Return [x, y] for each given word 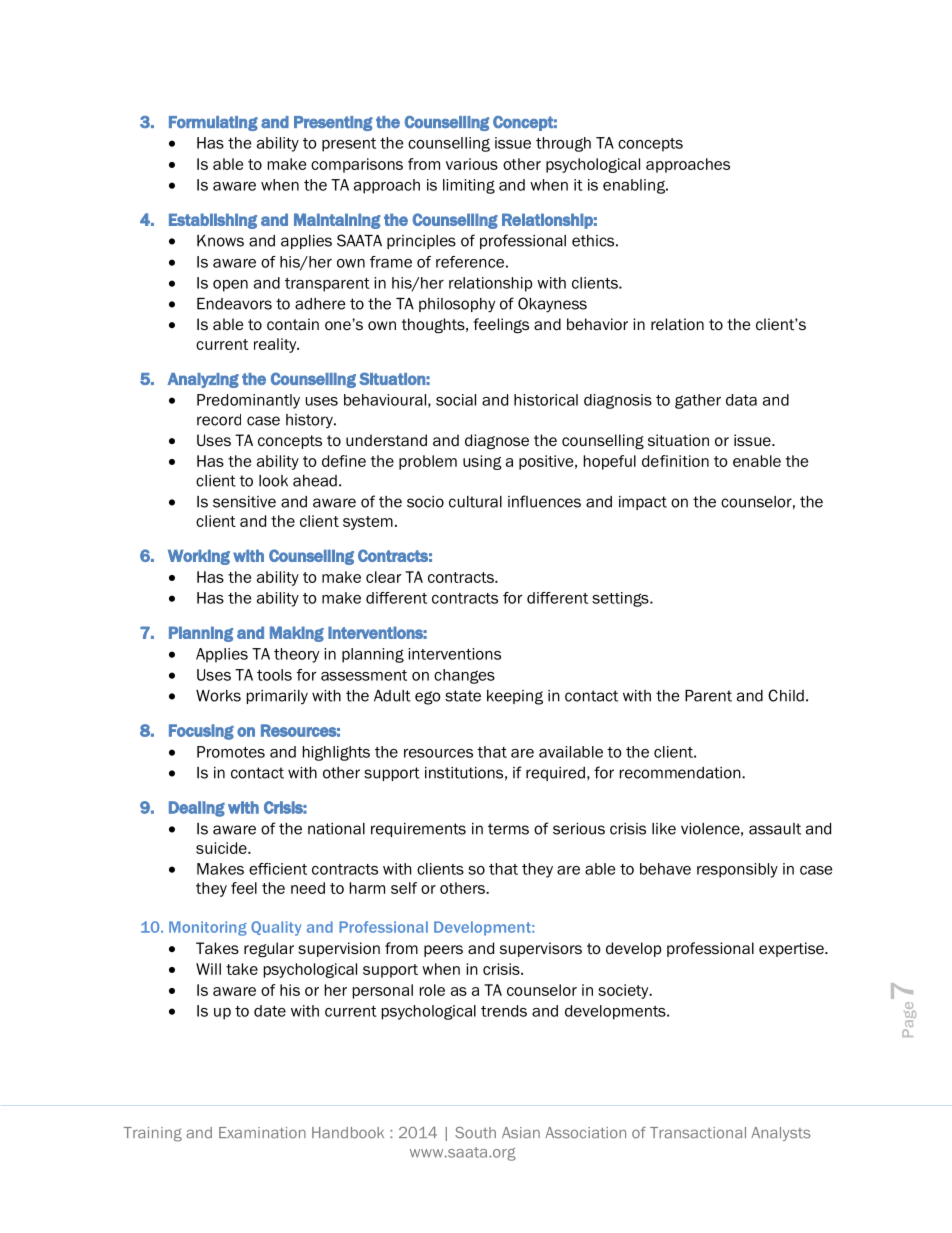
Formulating [213, 123]
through [563, 144]
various [472, 164]
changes [464, 676]
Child [786, 695]
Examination [262, 1133]
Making [297, 634]
